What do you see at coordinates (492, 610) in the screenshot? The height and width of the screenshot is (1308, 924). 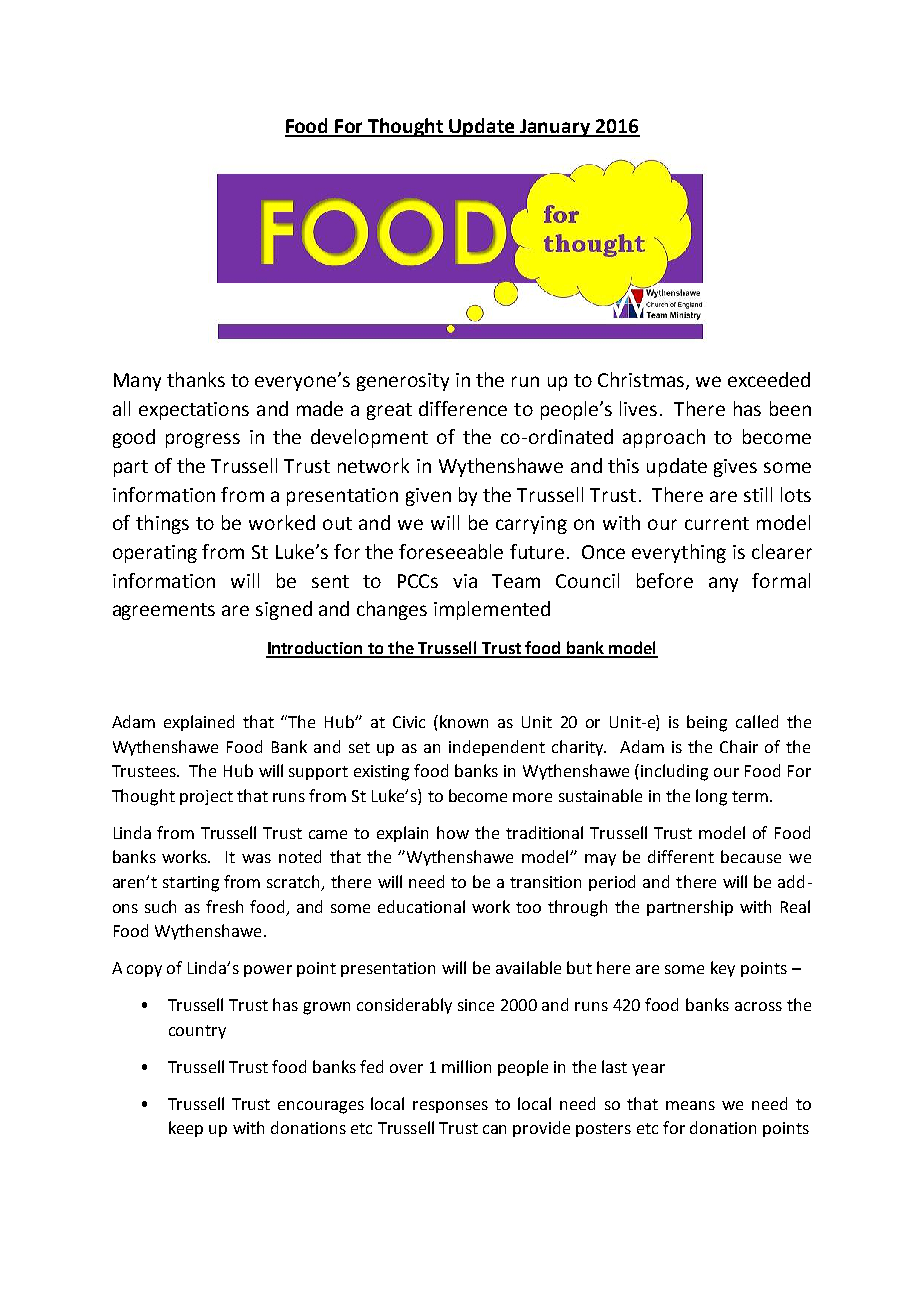 I see `implemented` at bounding box center [492, 610].
